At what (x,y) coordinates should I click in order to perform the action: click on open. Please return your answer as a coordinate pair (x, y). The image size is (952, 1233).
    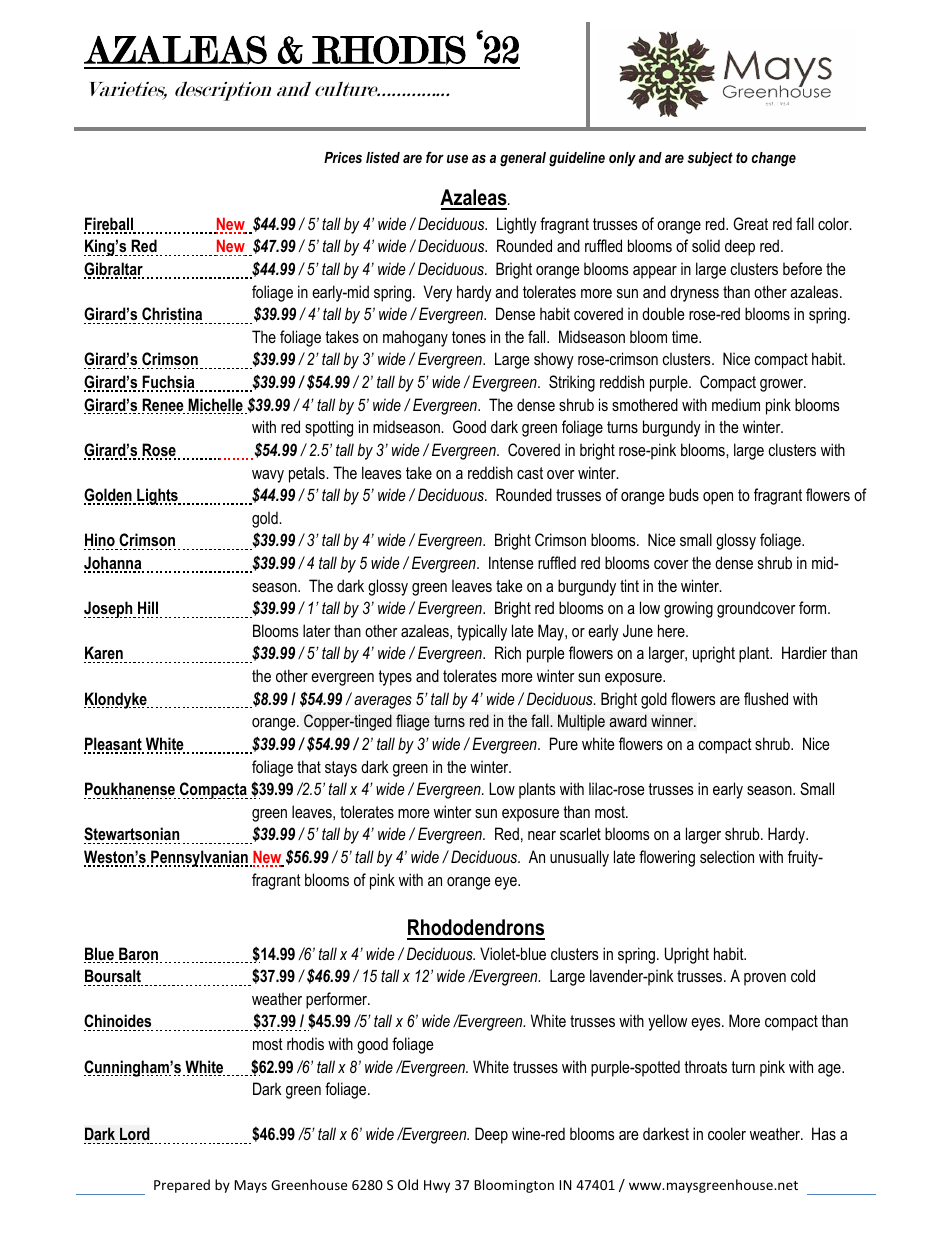
    Looking at the image, I should click on (718, 498).
